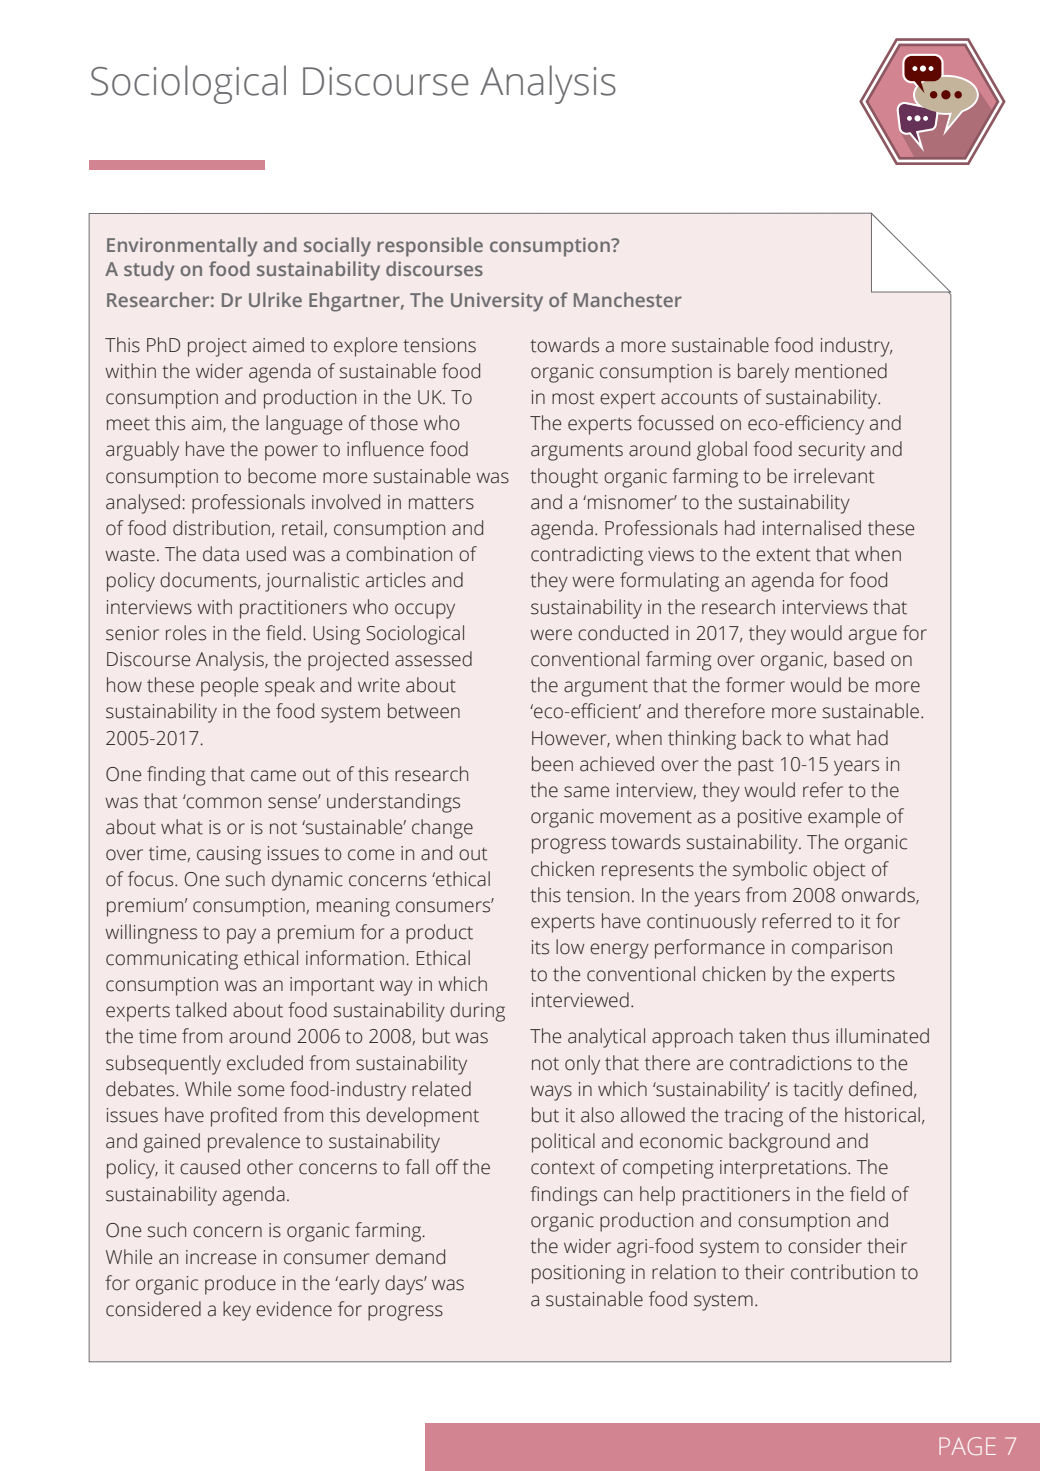 The width and height of the screenshot is (1040, 1471). What do you see at coordinates (967, 1446) in the screenshot?
I see `PAGE` at bounding box center [967, 1446].
